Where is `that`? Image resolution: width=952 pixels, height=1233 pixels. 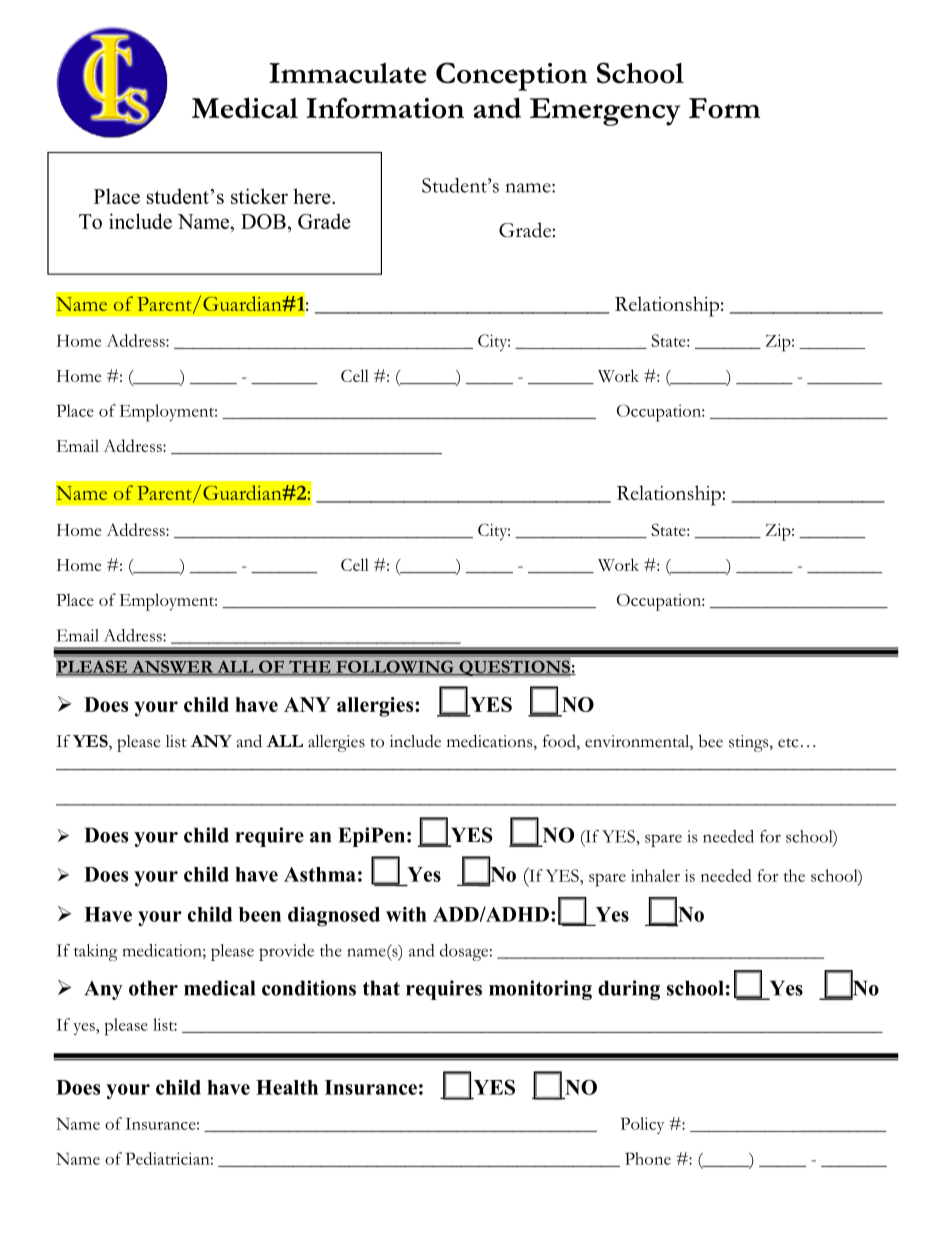
that is located at coordinates (381, 988).
